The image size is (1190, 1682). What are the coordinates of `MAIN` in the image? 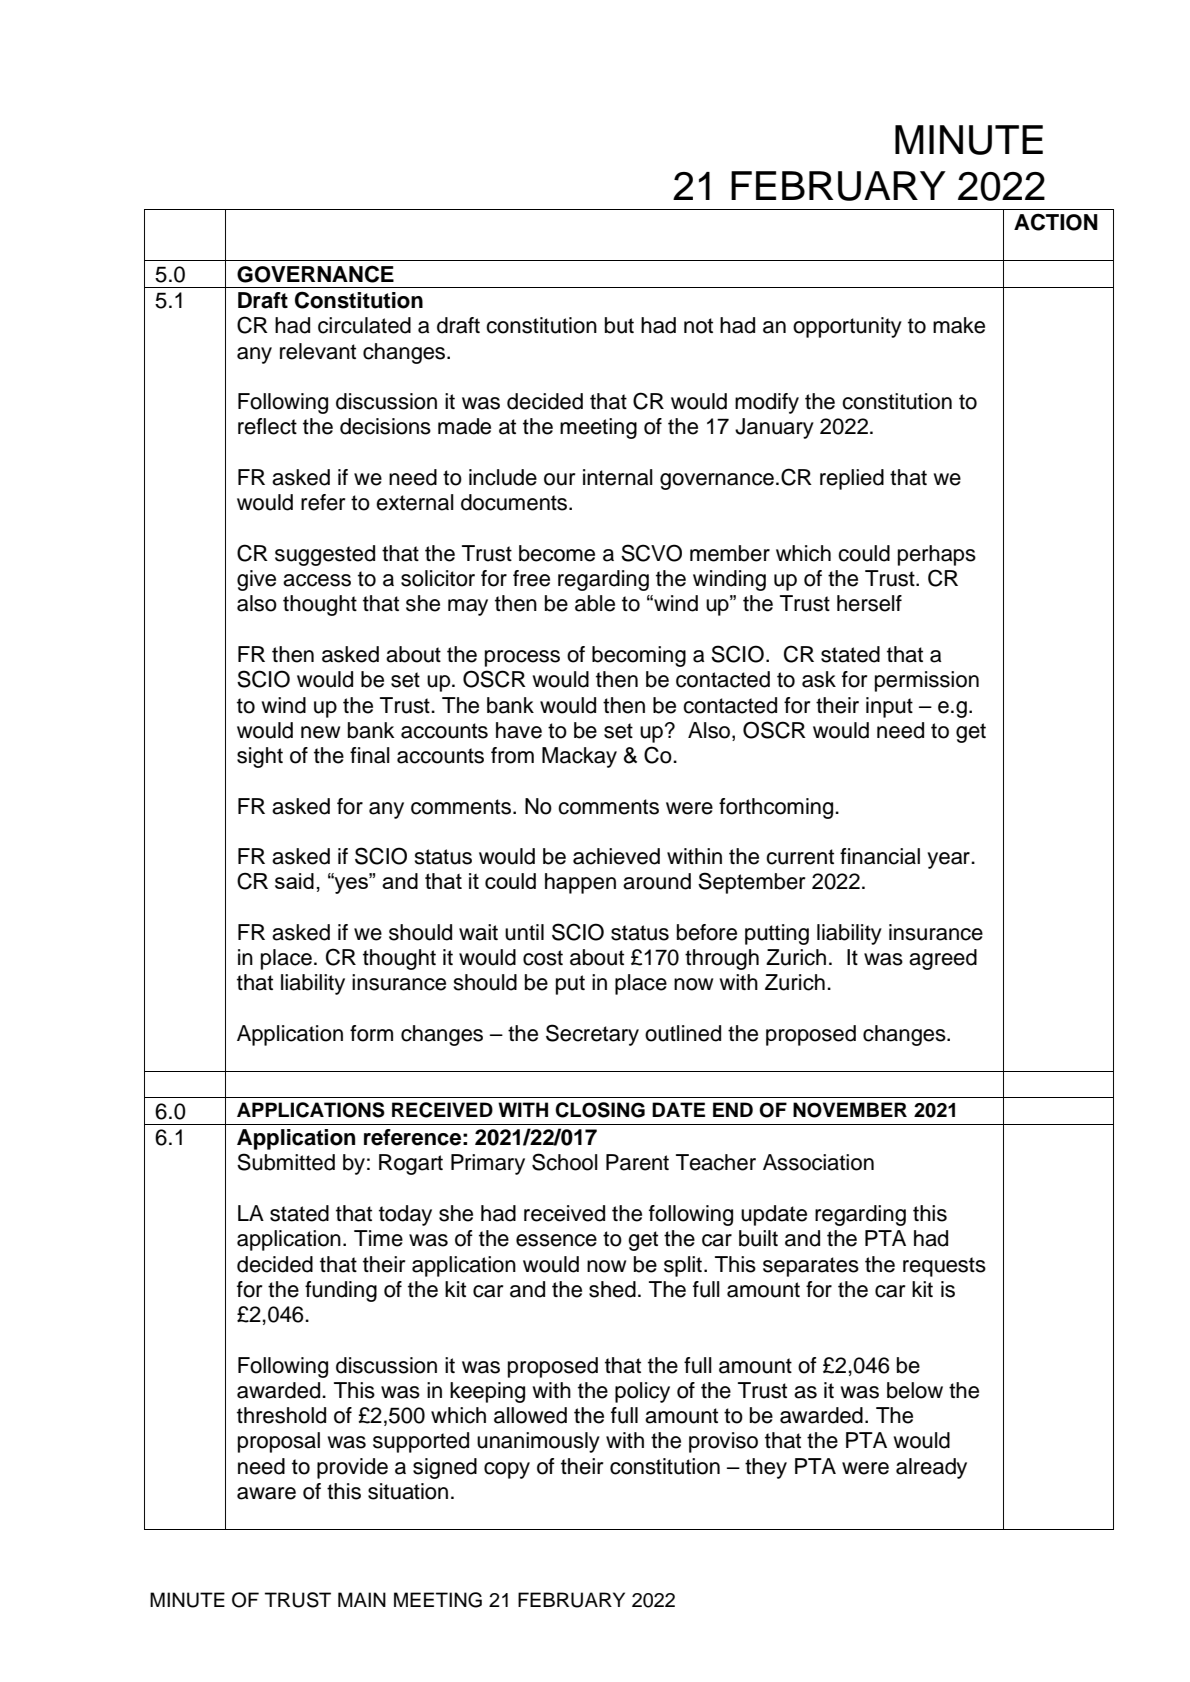 It's located at (362, 1599).
